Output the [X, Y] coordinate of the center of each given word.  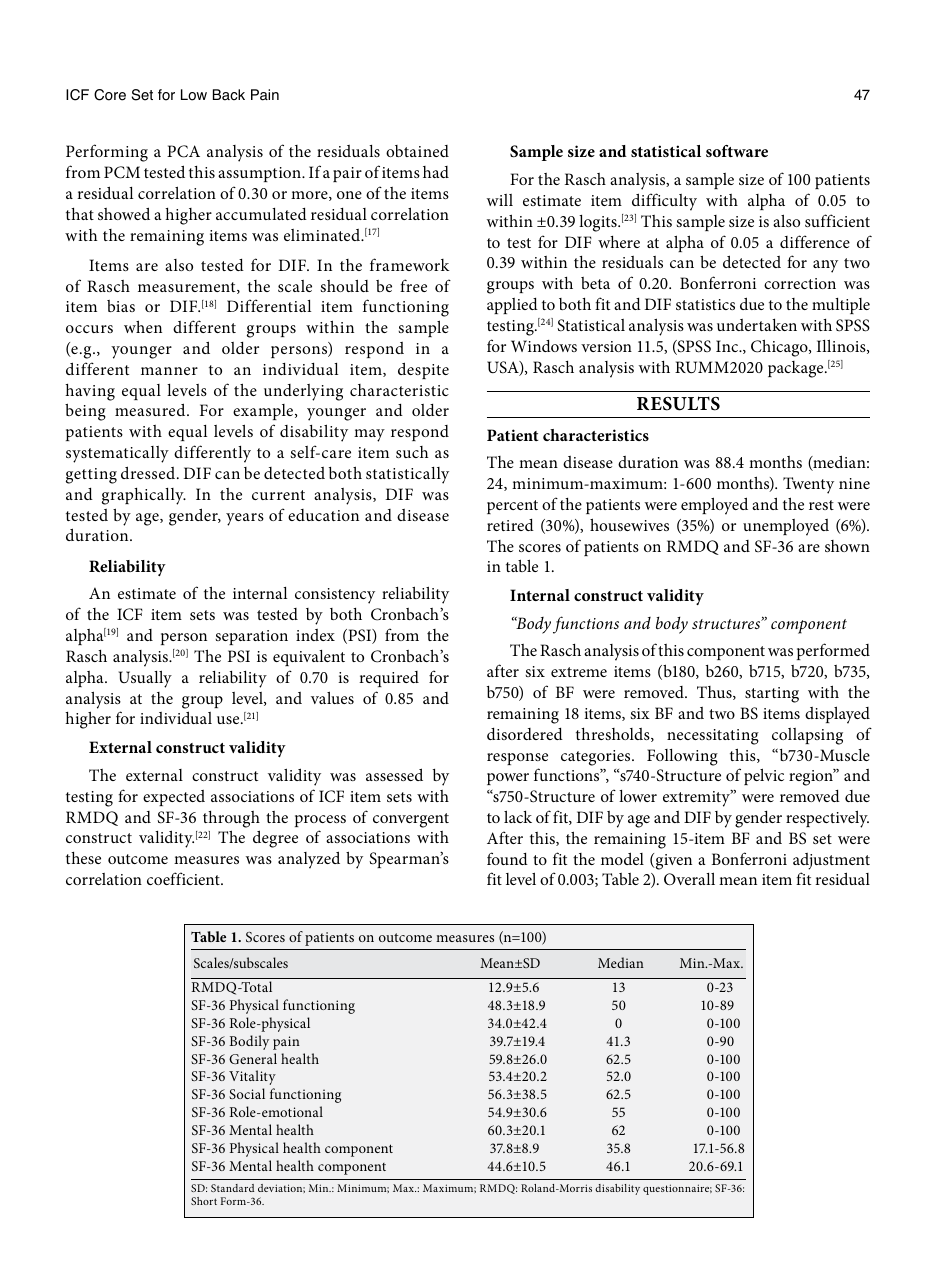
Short [204, 1201]
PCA [183, 151]
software [737, 151]
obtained [417, 151]
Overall [689, 879]
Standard [232, 1188]
